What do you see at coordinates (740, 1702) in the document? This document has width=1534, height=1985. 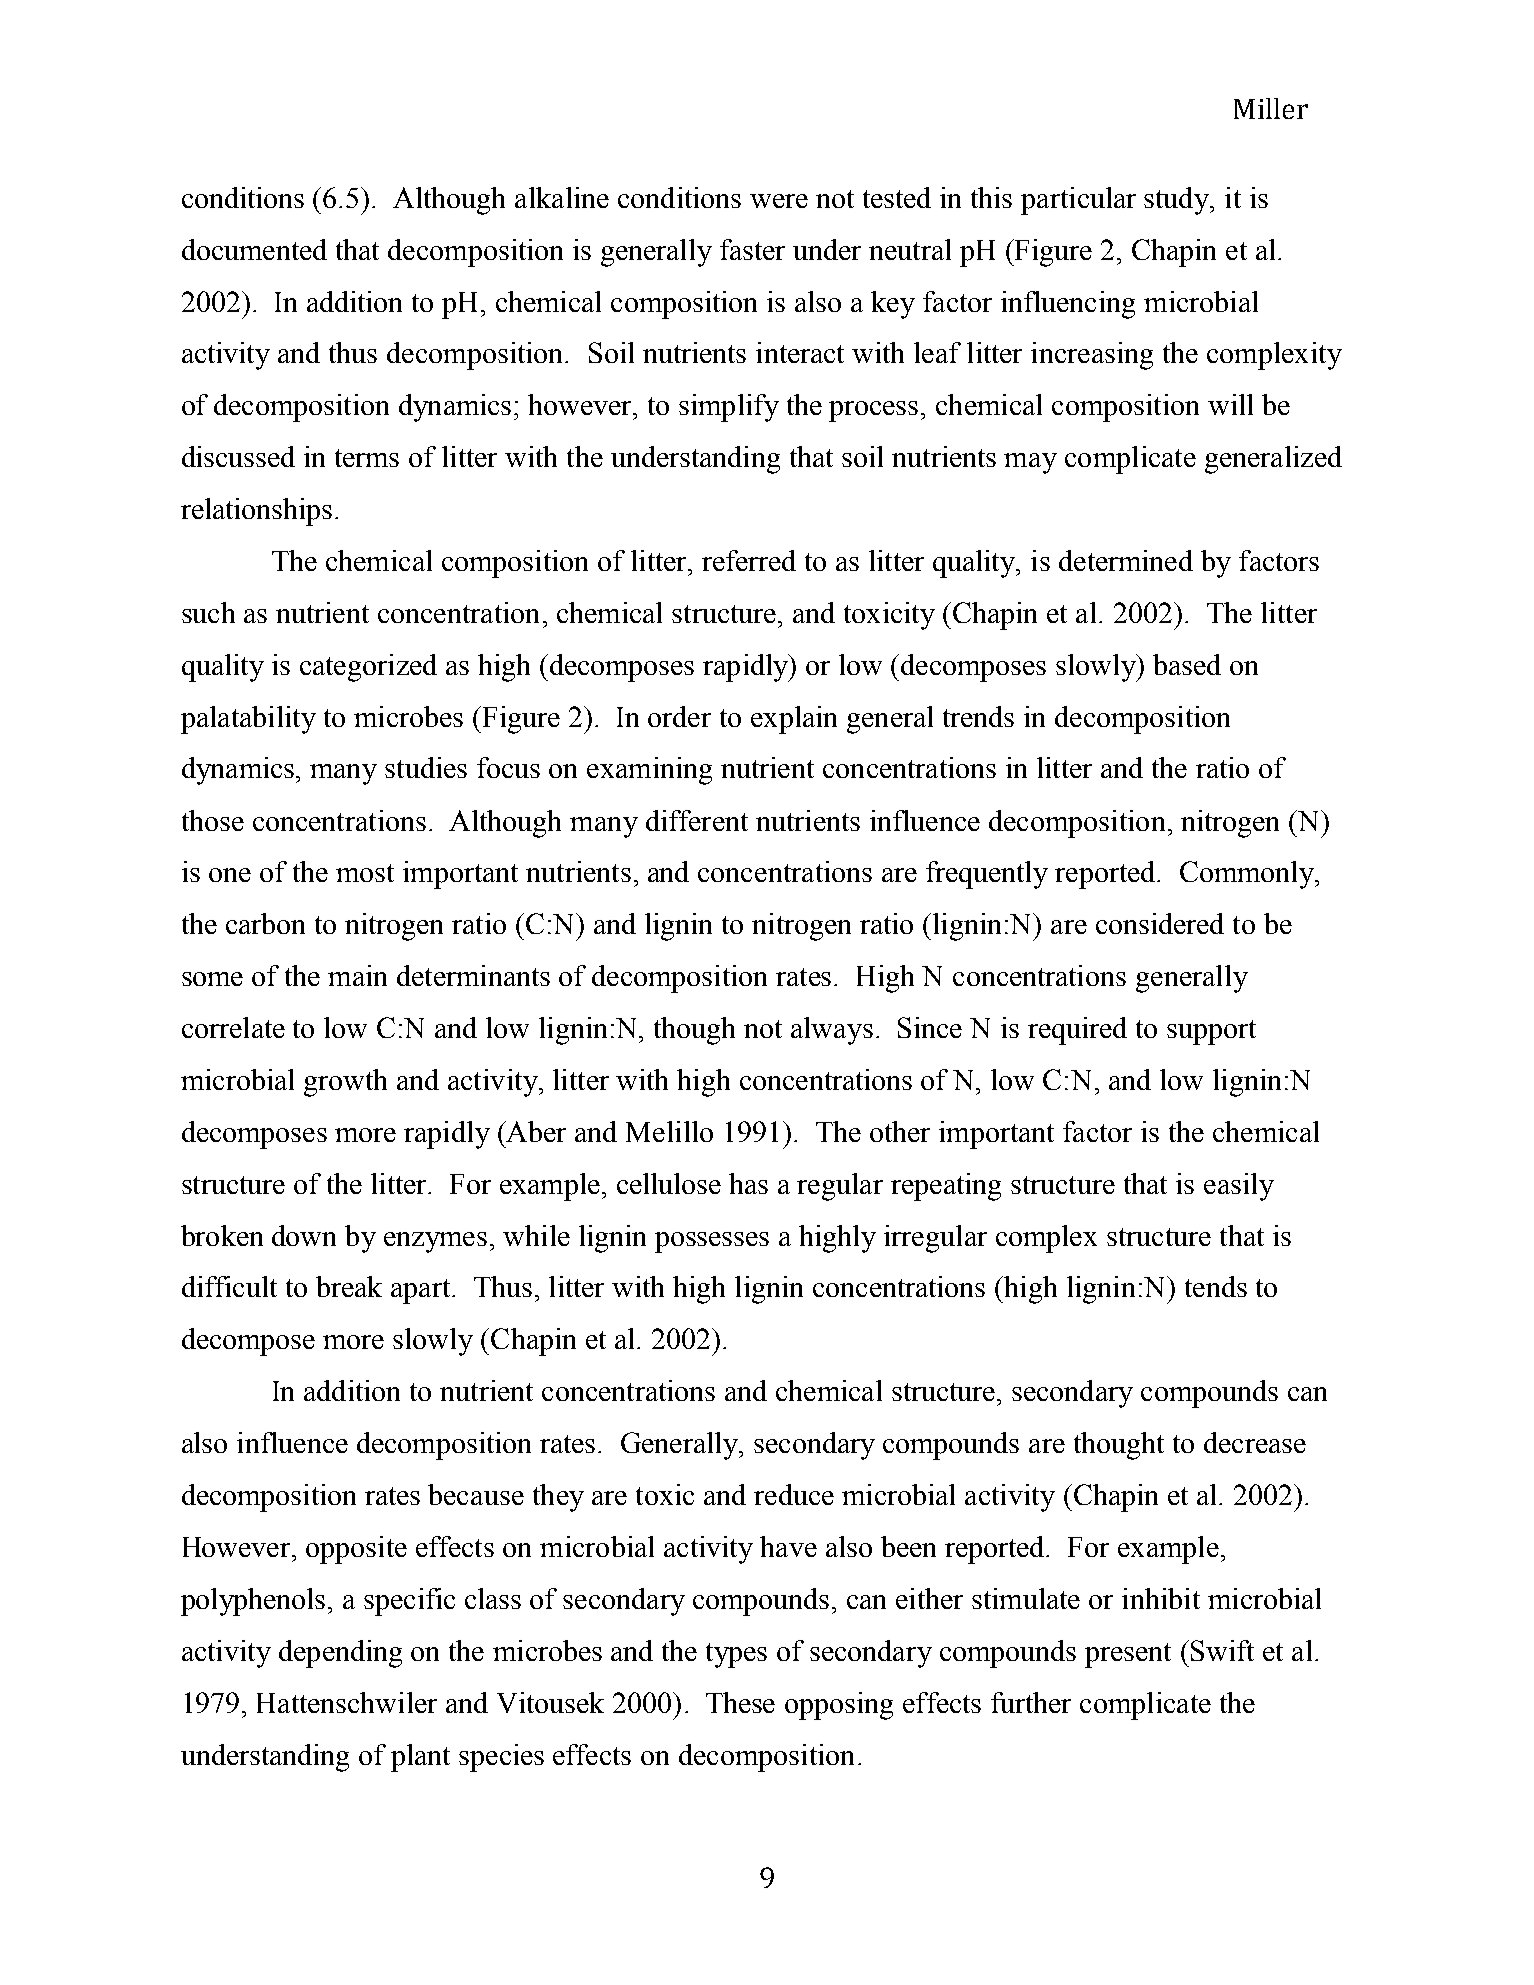 I see `These` at bounding box center [740, 1702].
